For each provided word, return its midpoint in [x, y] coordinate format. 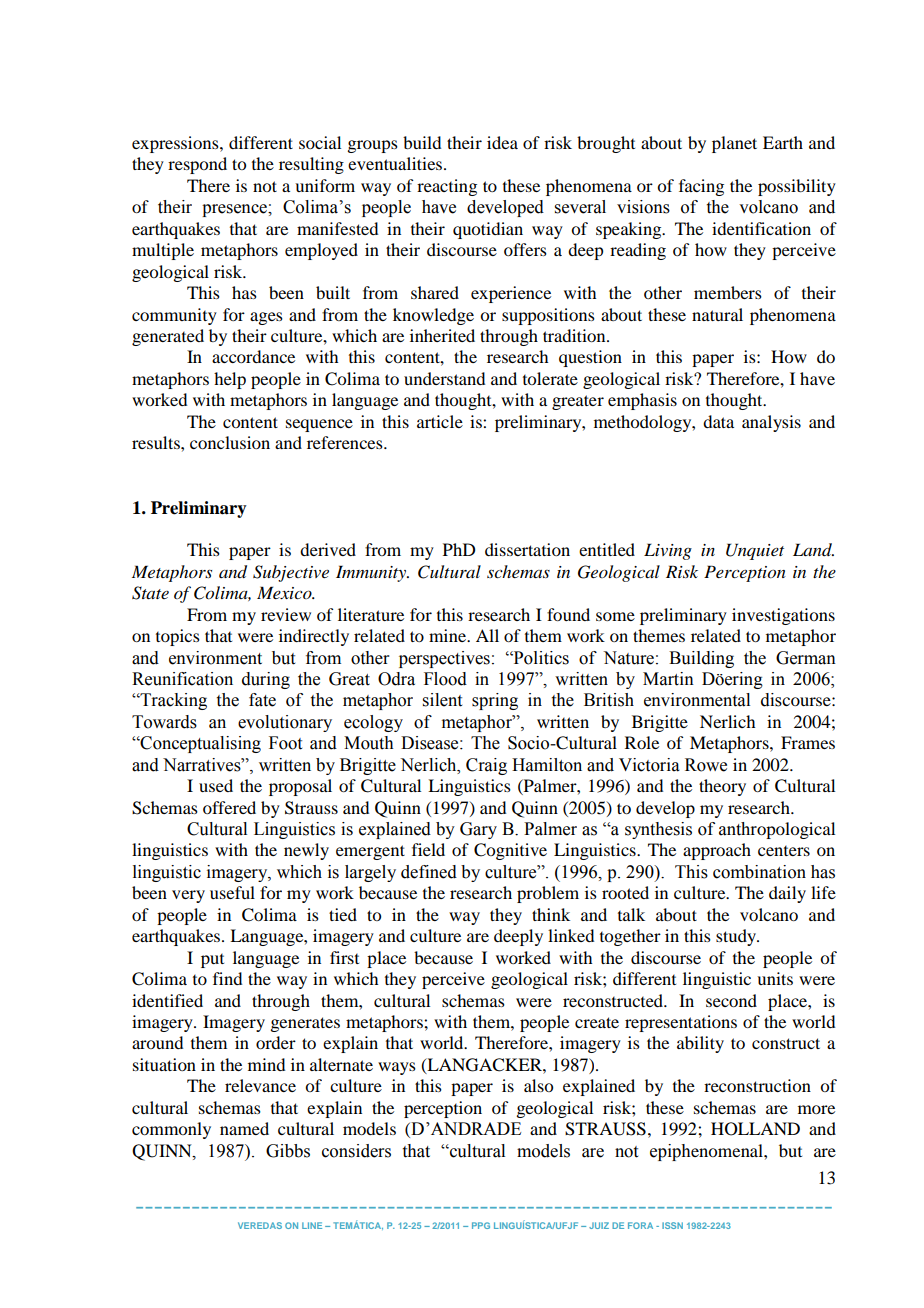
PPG [481, 1225]
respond [197, 165]
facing [701, 187]
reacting [447, 187]
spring [495, 701]
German [806, 658]
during [266, 680]
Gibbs [288, 1151]
